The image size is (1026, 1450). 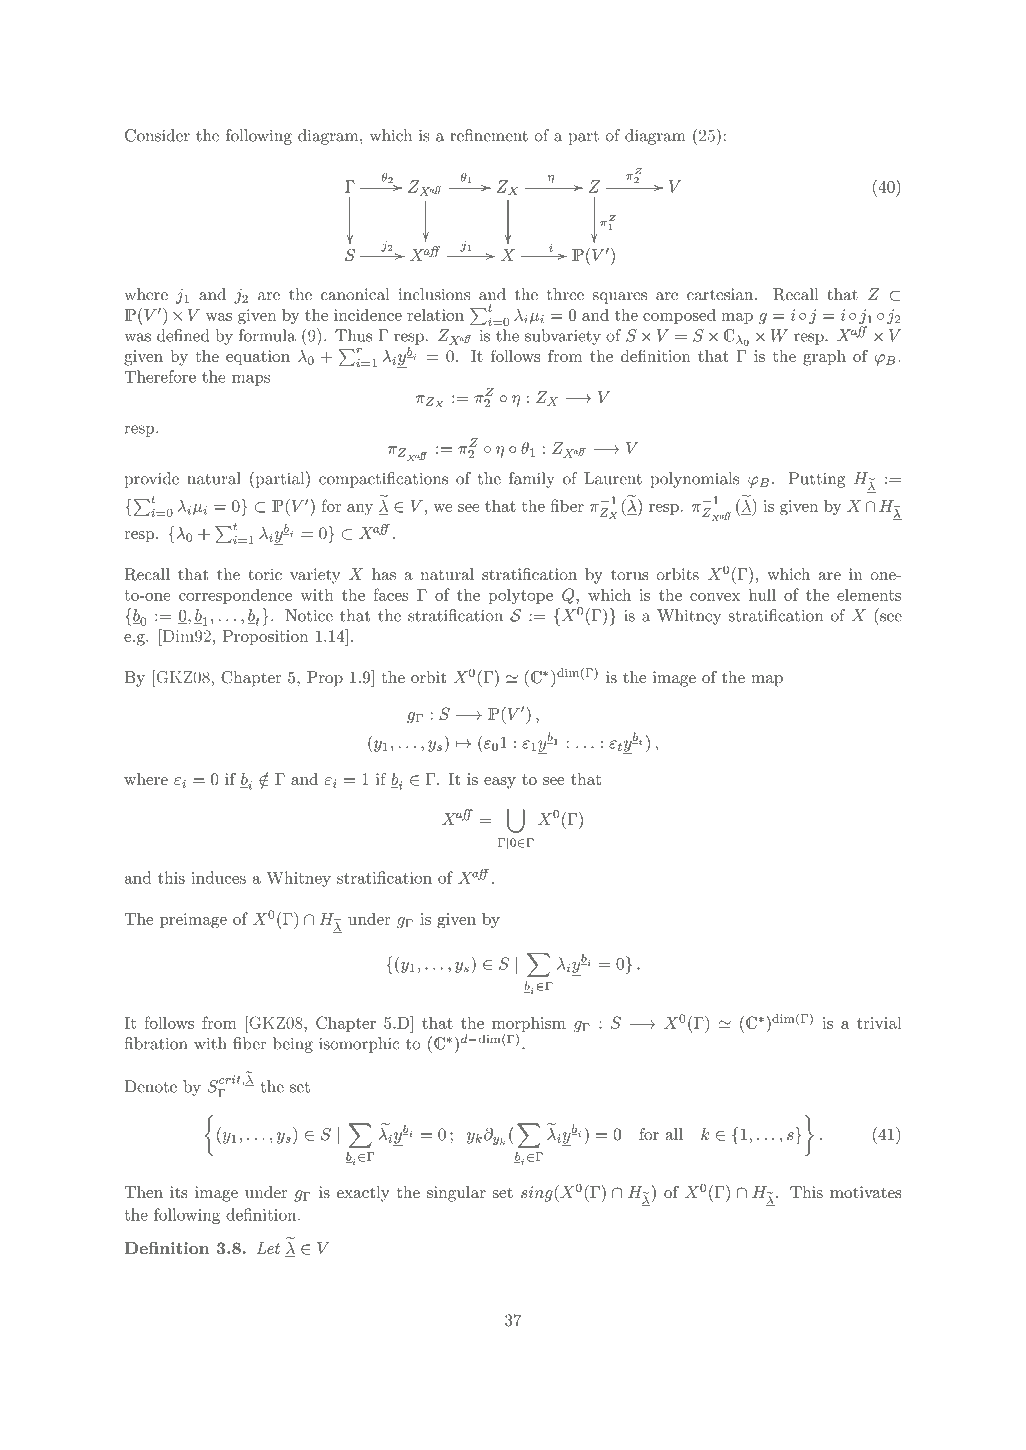 What do you see at coordinates (865, 1192) in the document?
I see `motivates` at bounding box center [865, 1192].
